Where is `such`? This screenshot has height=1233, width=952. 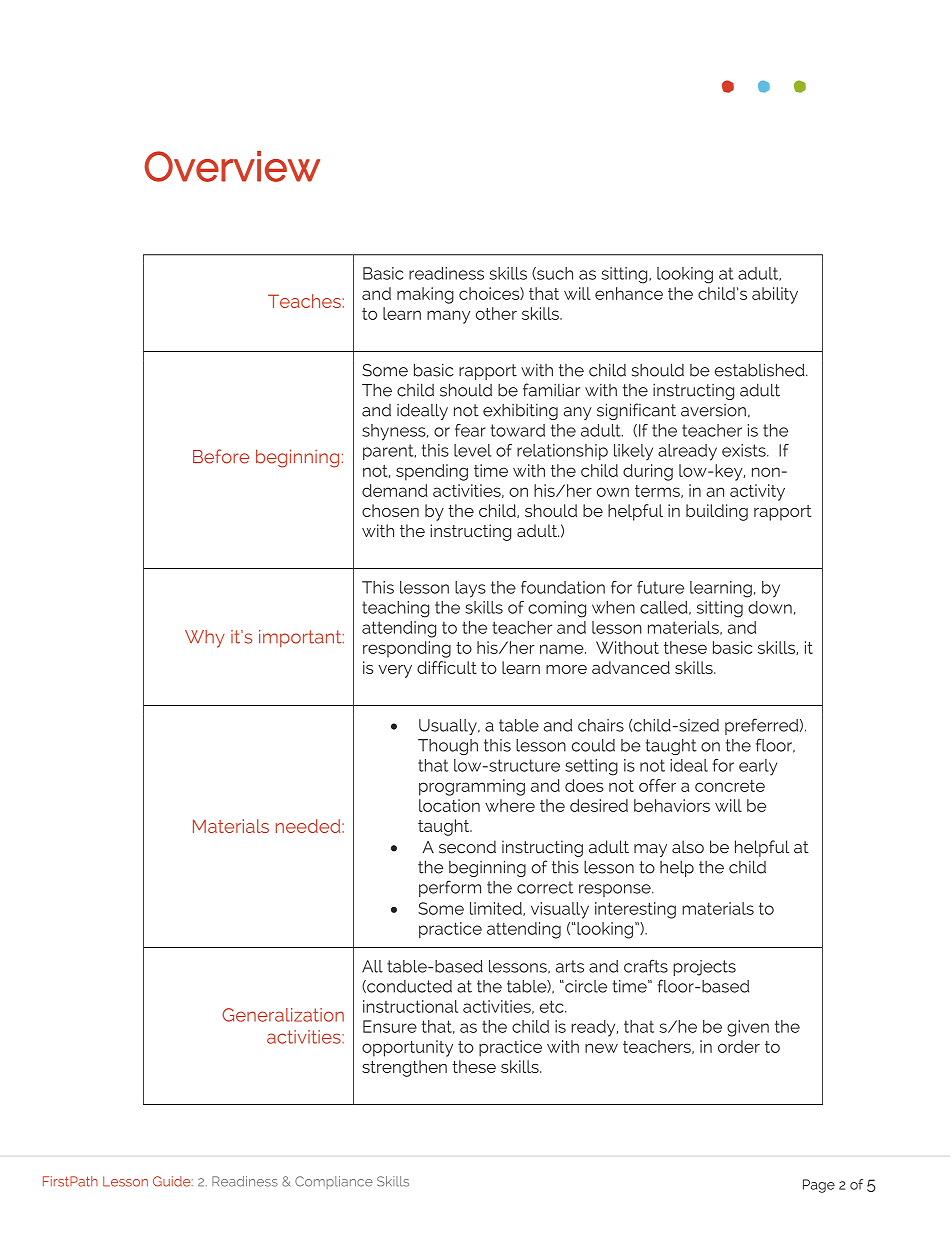 such is located at coordinates (554, 273).
